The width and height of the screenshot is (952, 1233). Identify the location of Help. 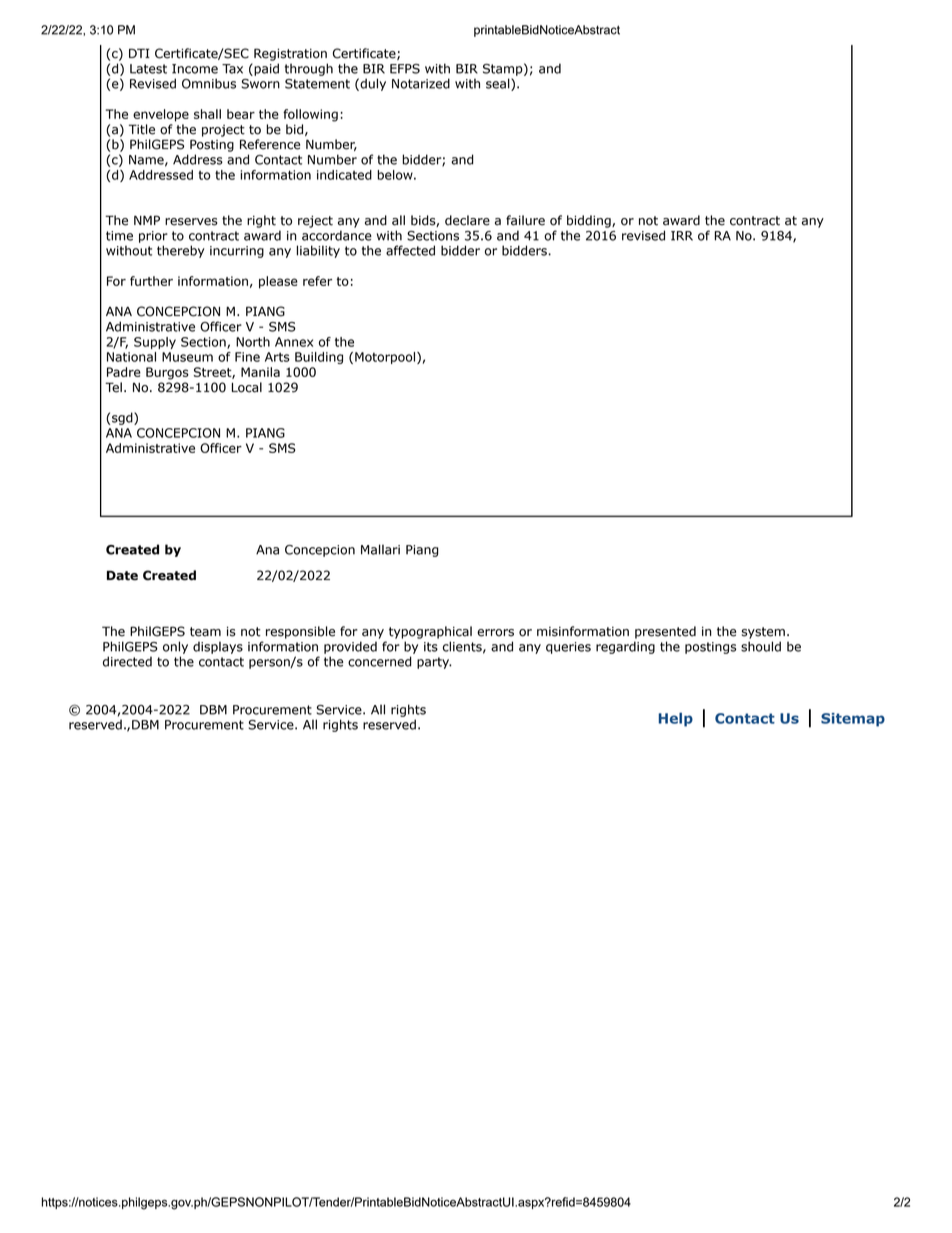
(676, 719).
